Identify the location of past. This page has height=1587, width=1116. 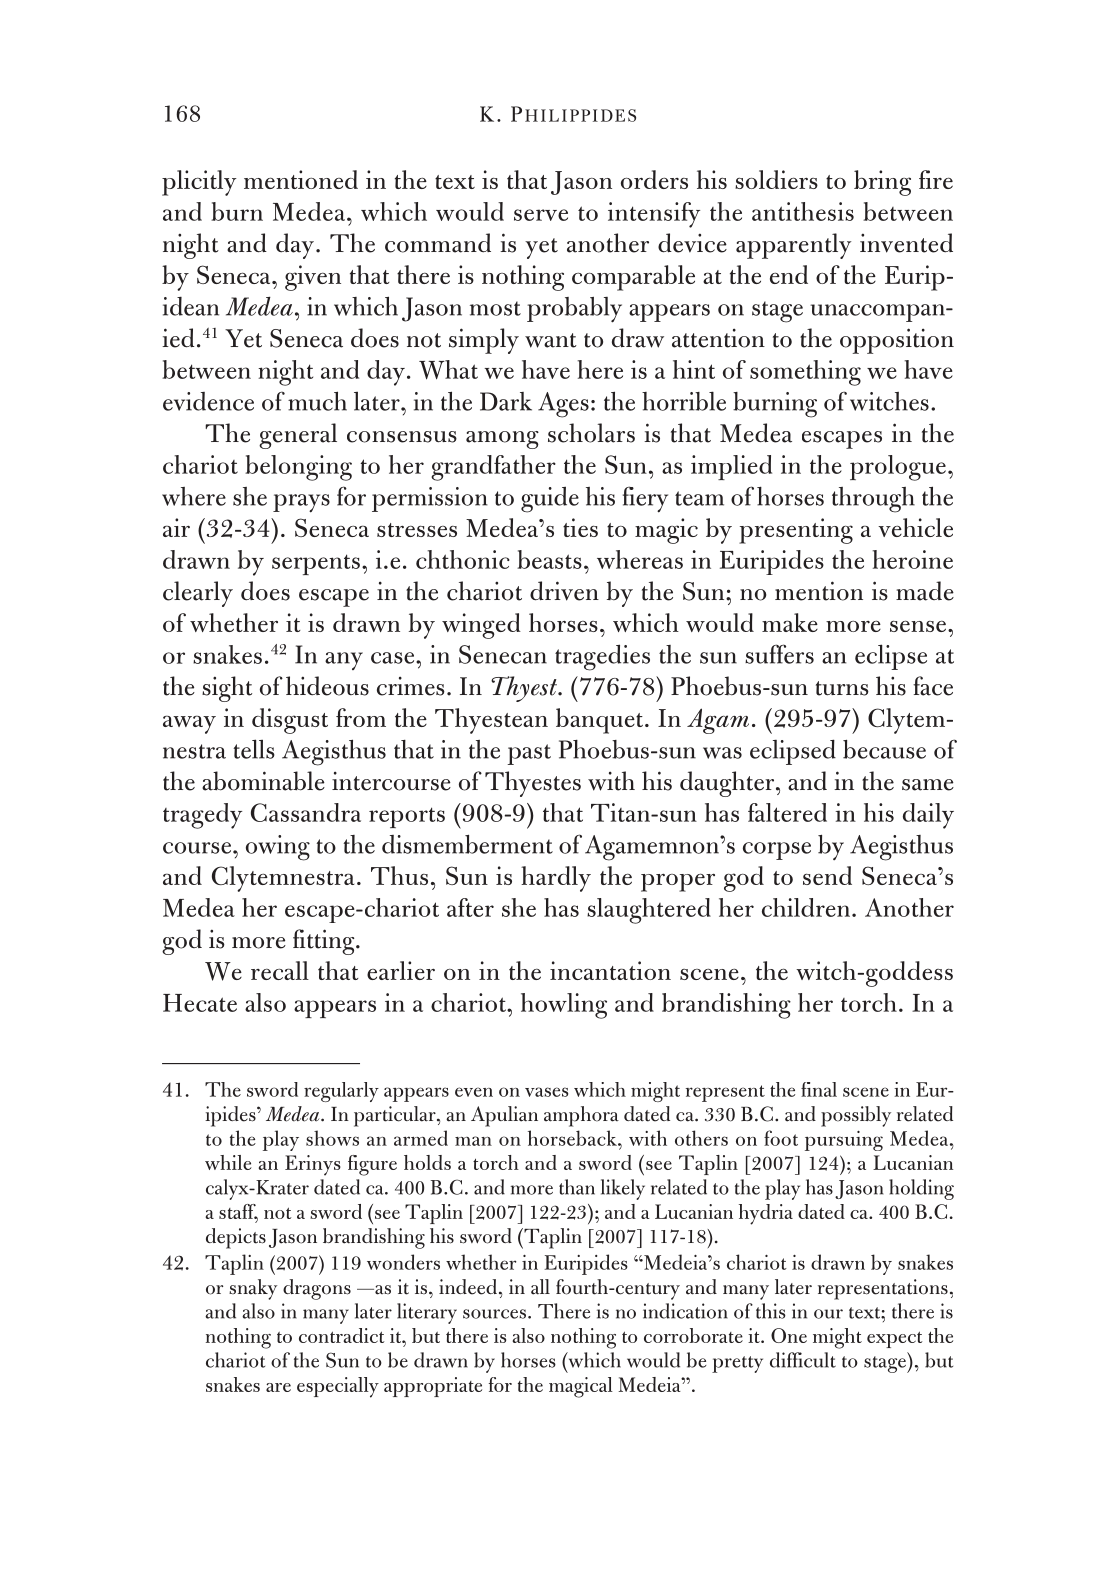
(529, 754).
